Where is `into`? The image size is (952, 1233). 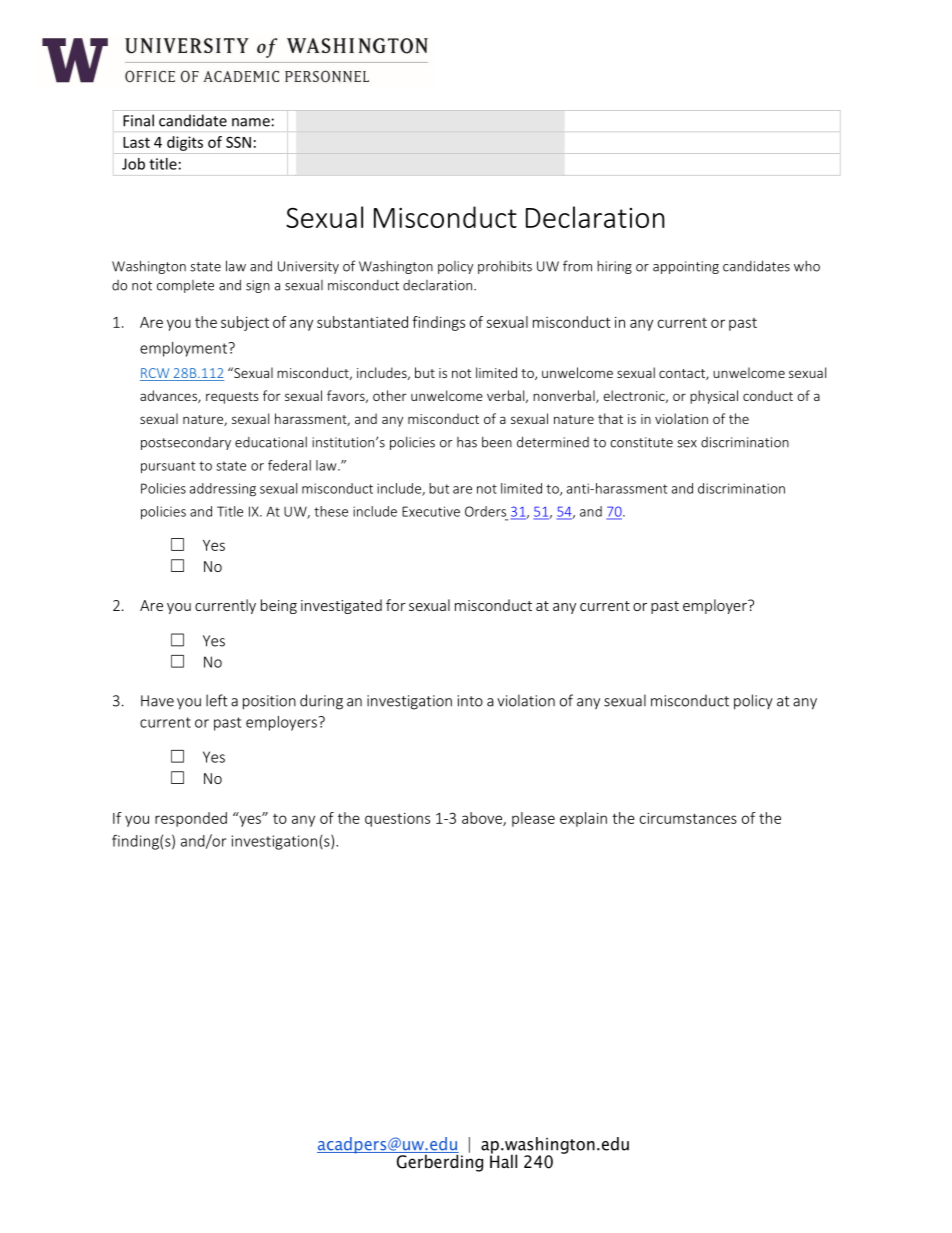 into is located at coordinates (470, 701).
